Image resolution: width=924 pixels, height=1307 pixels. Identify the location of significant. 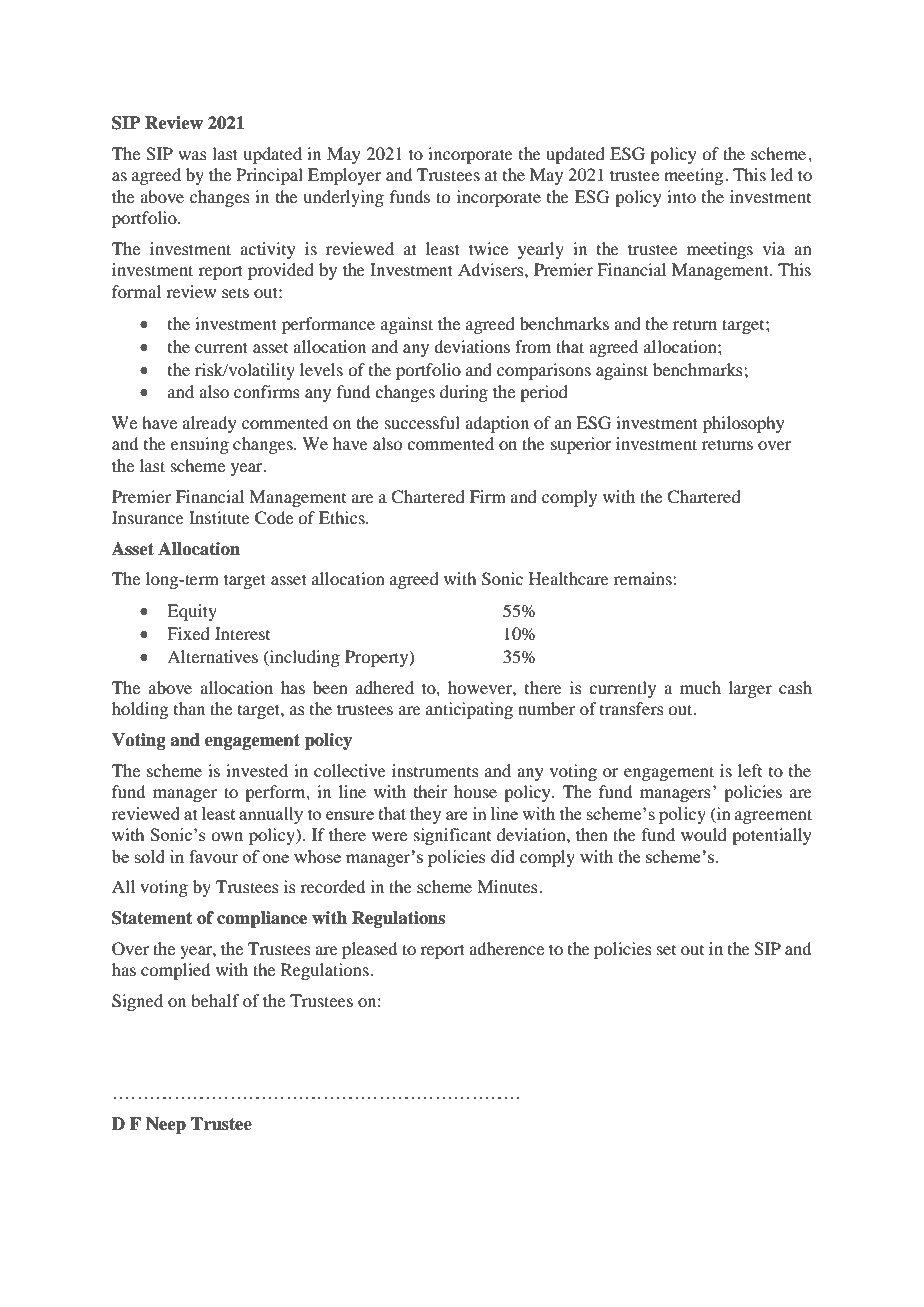
(452, 836).
